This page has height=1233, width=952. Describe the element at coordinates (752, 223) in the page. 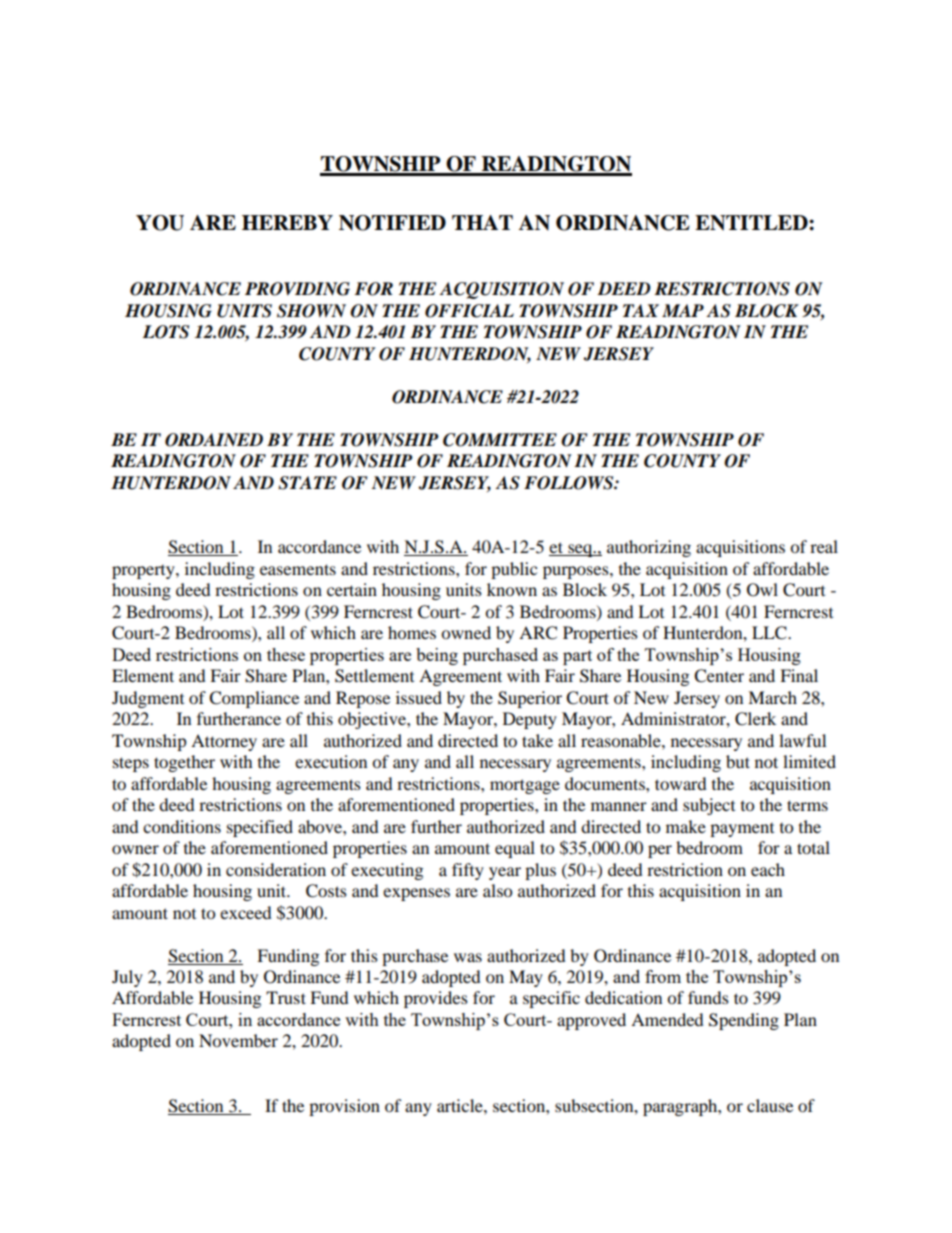

I see `ENTITLED` at that location.
